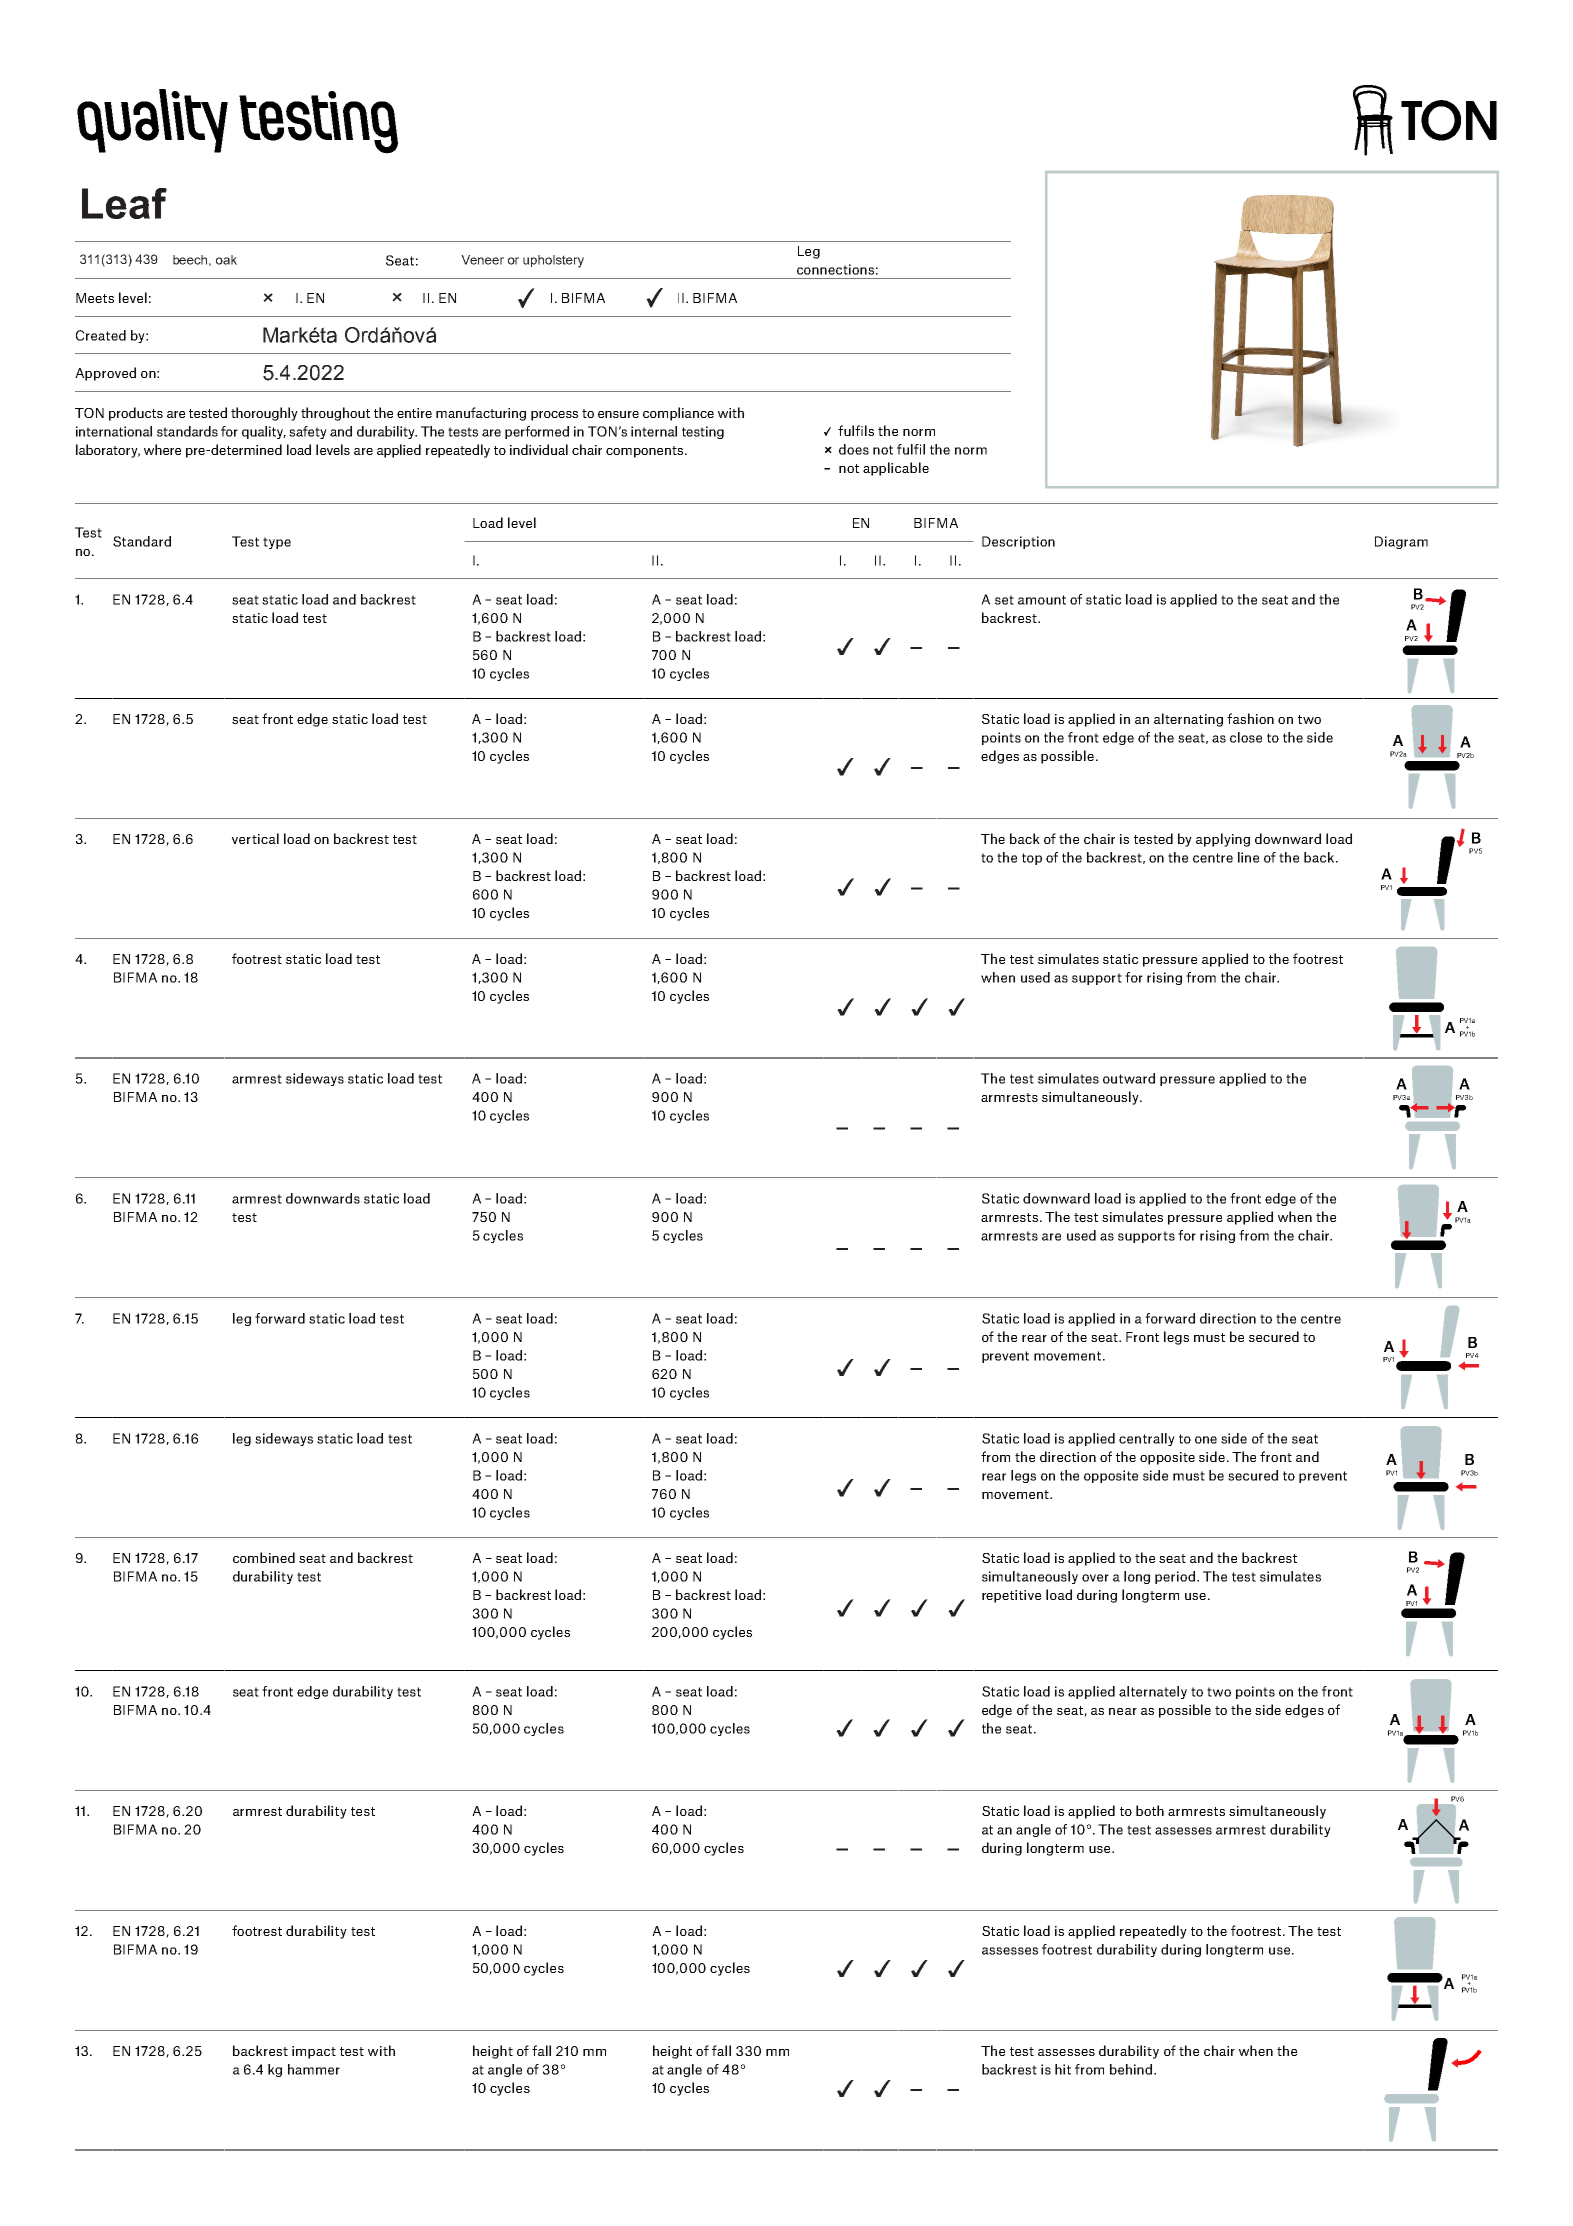 Image resolution: width=1573 pixels, height=2226 pixels. I want to click on impact, so click(314, 2052).
